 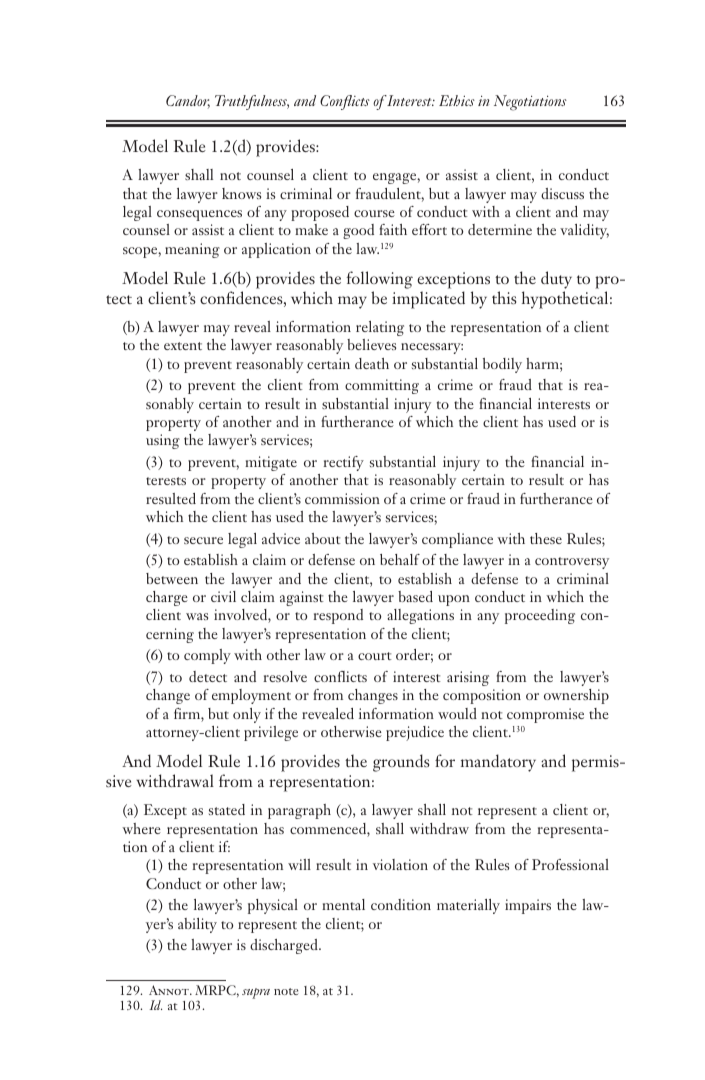 I want to click on compromise, so click(x=545, y=715).
